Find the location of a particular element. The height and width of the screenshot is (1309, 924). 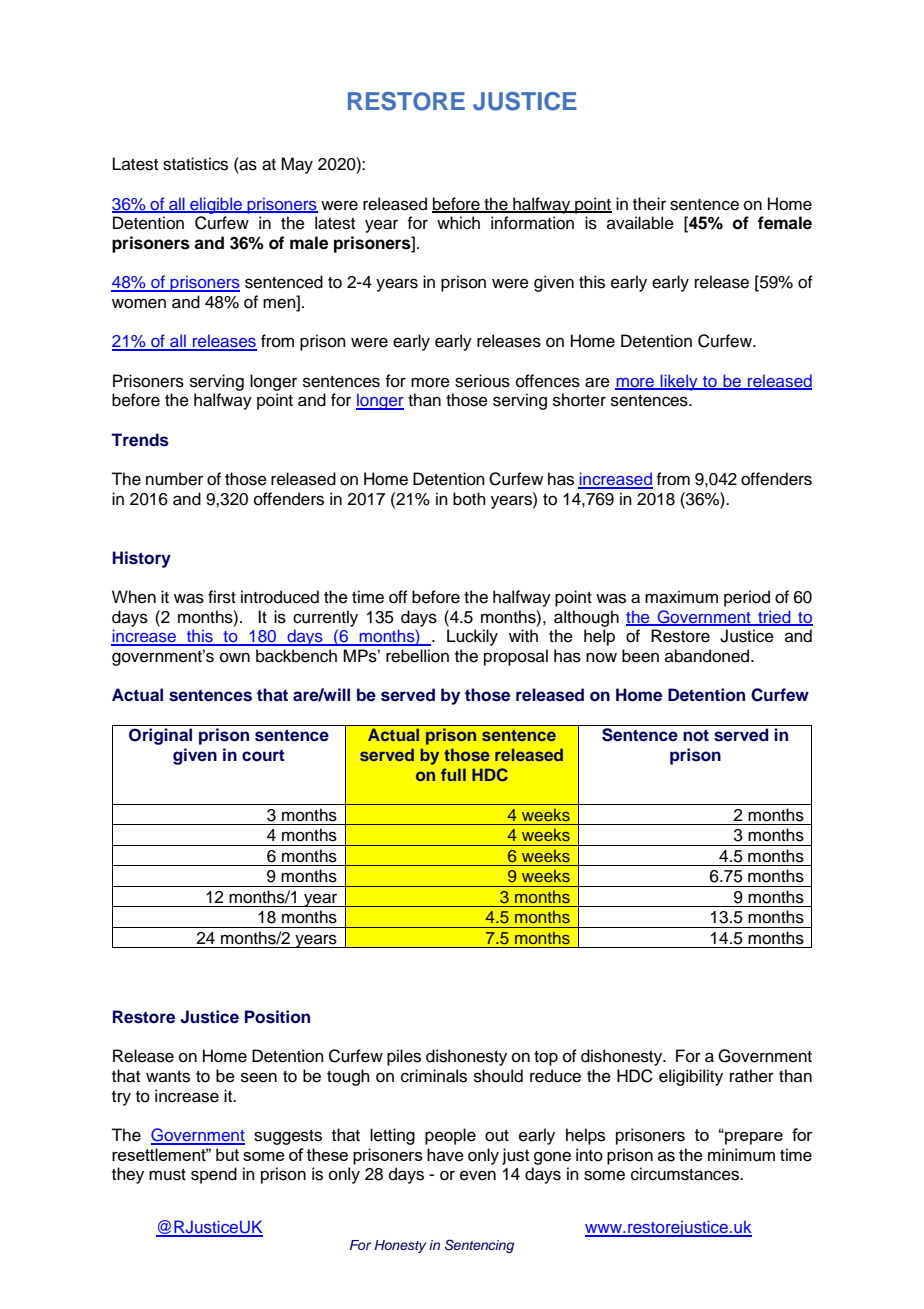

circumstances is located at coordinates (686, 1174).
